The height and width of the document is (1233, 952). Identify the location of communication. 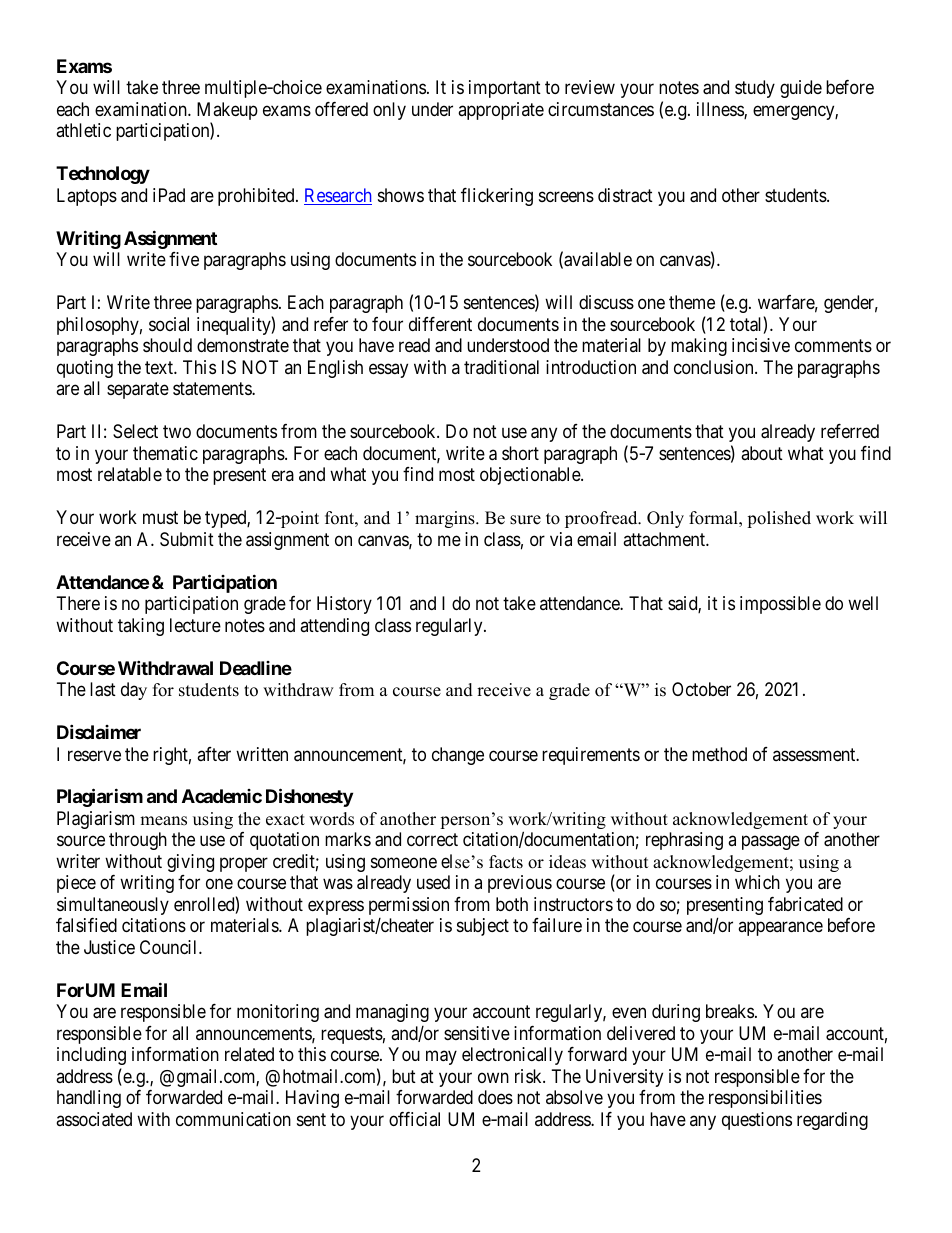
(233, 1119).
